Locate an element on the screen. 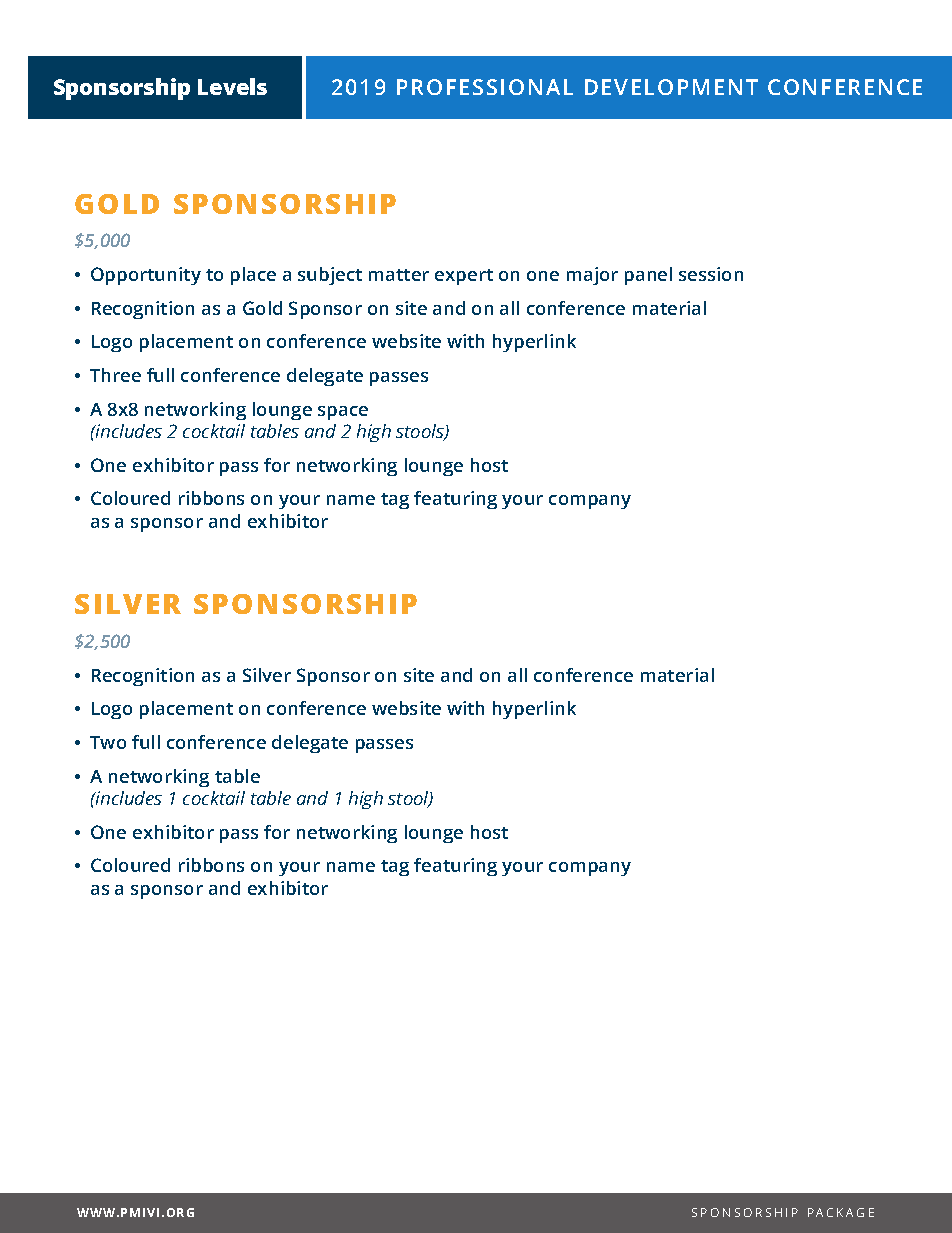 This screenshot has width=952, height=1233. Three is located at coordinates (115, 375).
